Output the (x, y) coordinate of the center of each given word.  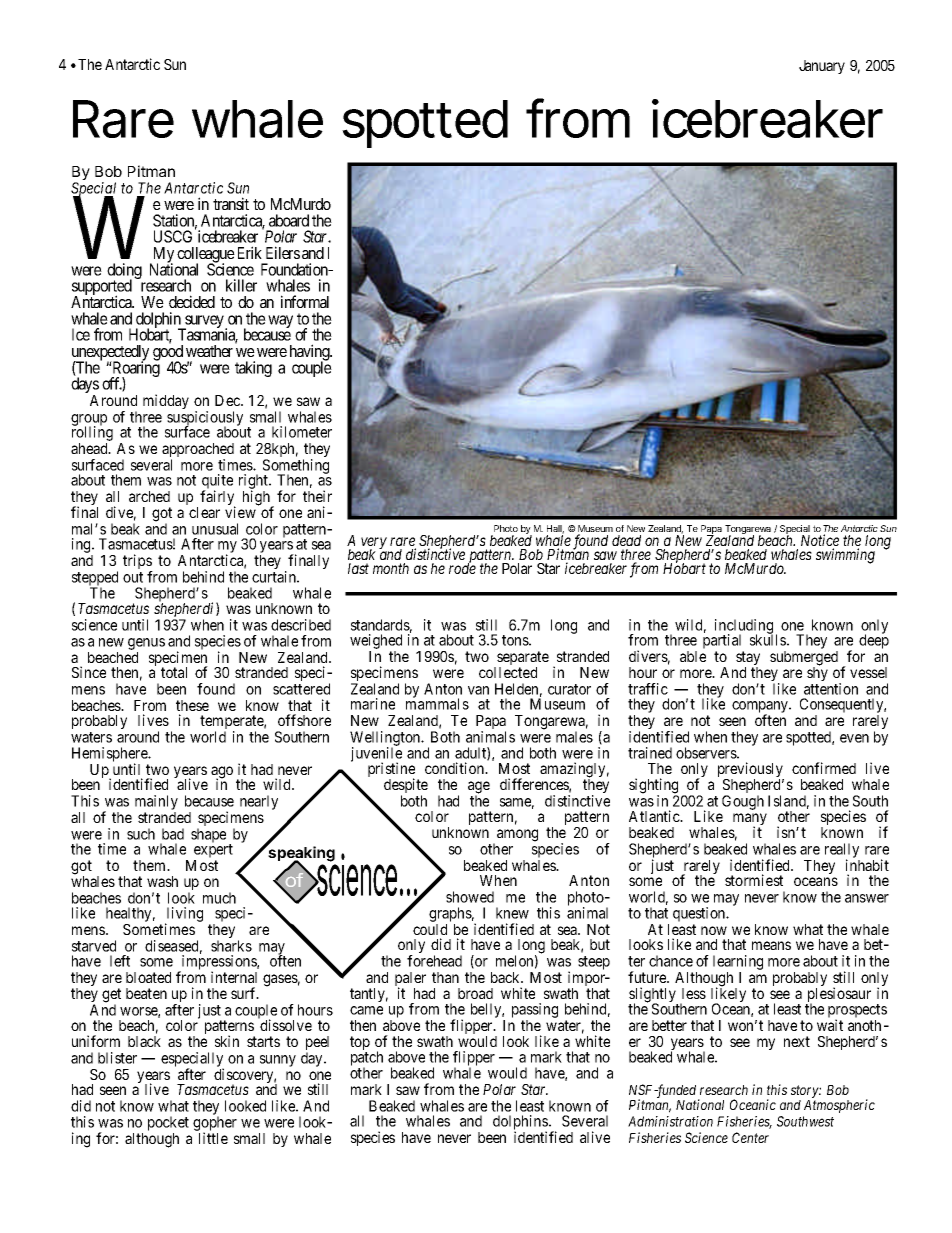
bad (173, 834)
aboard (289, 220)
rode (462, 568)
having (311, 353)
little (213, 1138)
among (517, 835)
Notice (820, 541)
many (750, 820)
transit (231, 203)
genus (146, 645)
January (822, 67)
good (168, 354)
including (744, 627)
